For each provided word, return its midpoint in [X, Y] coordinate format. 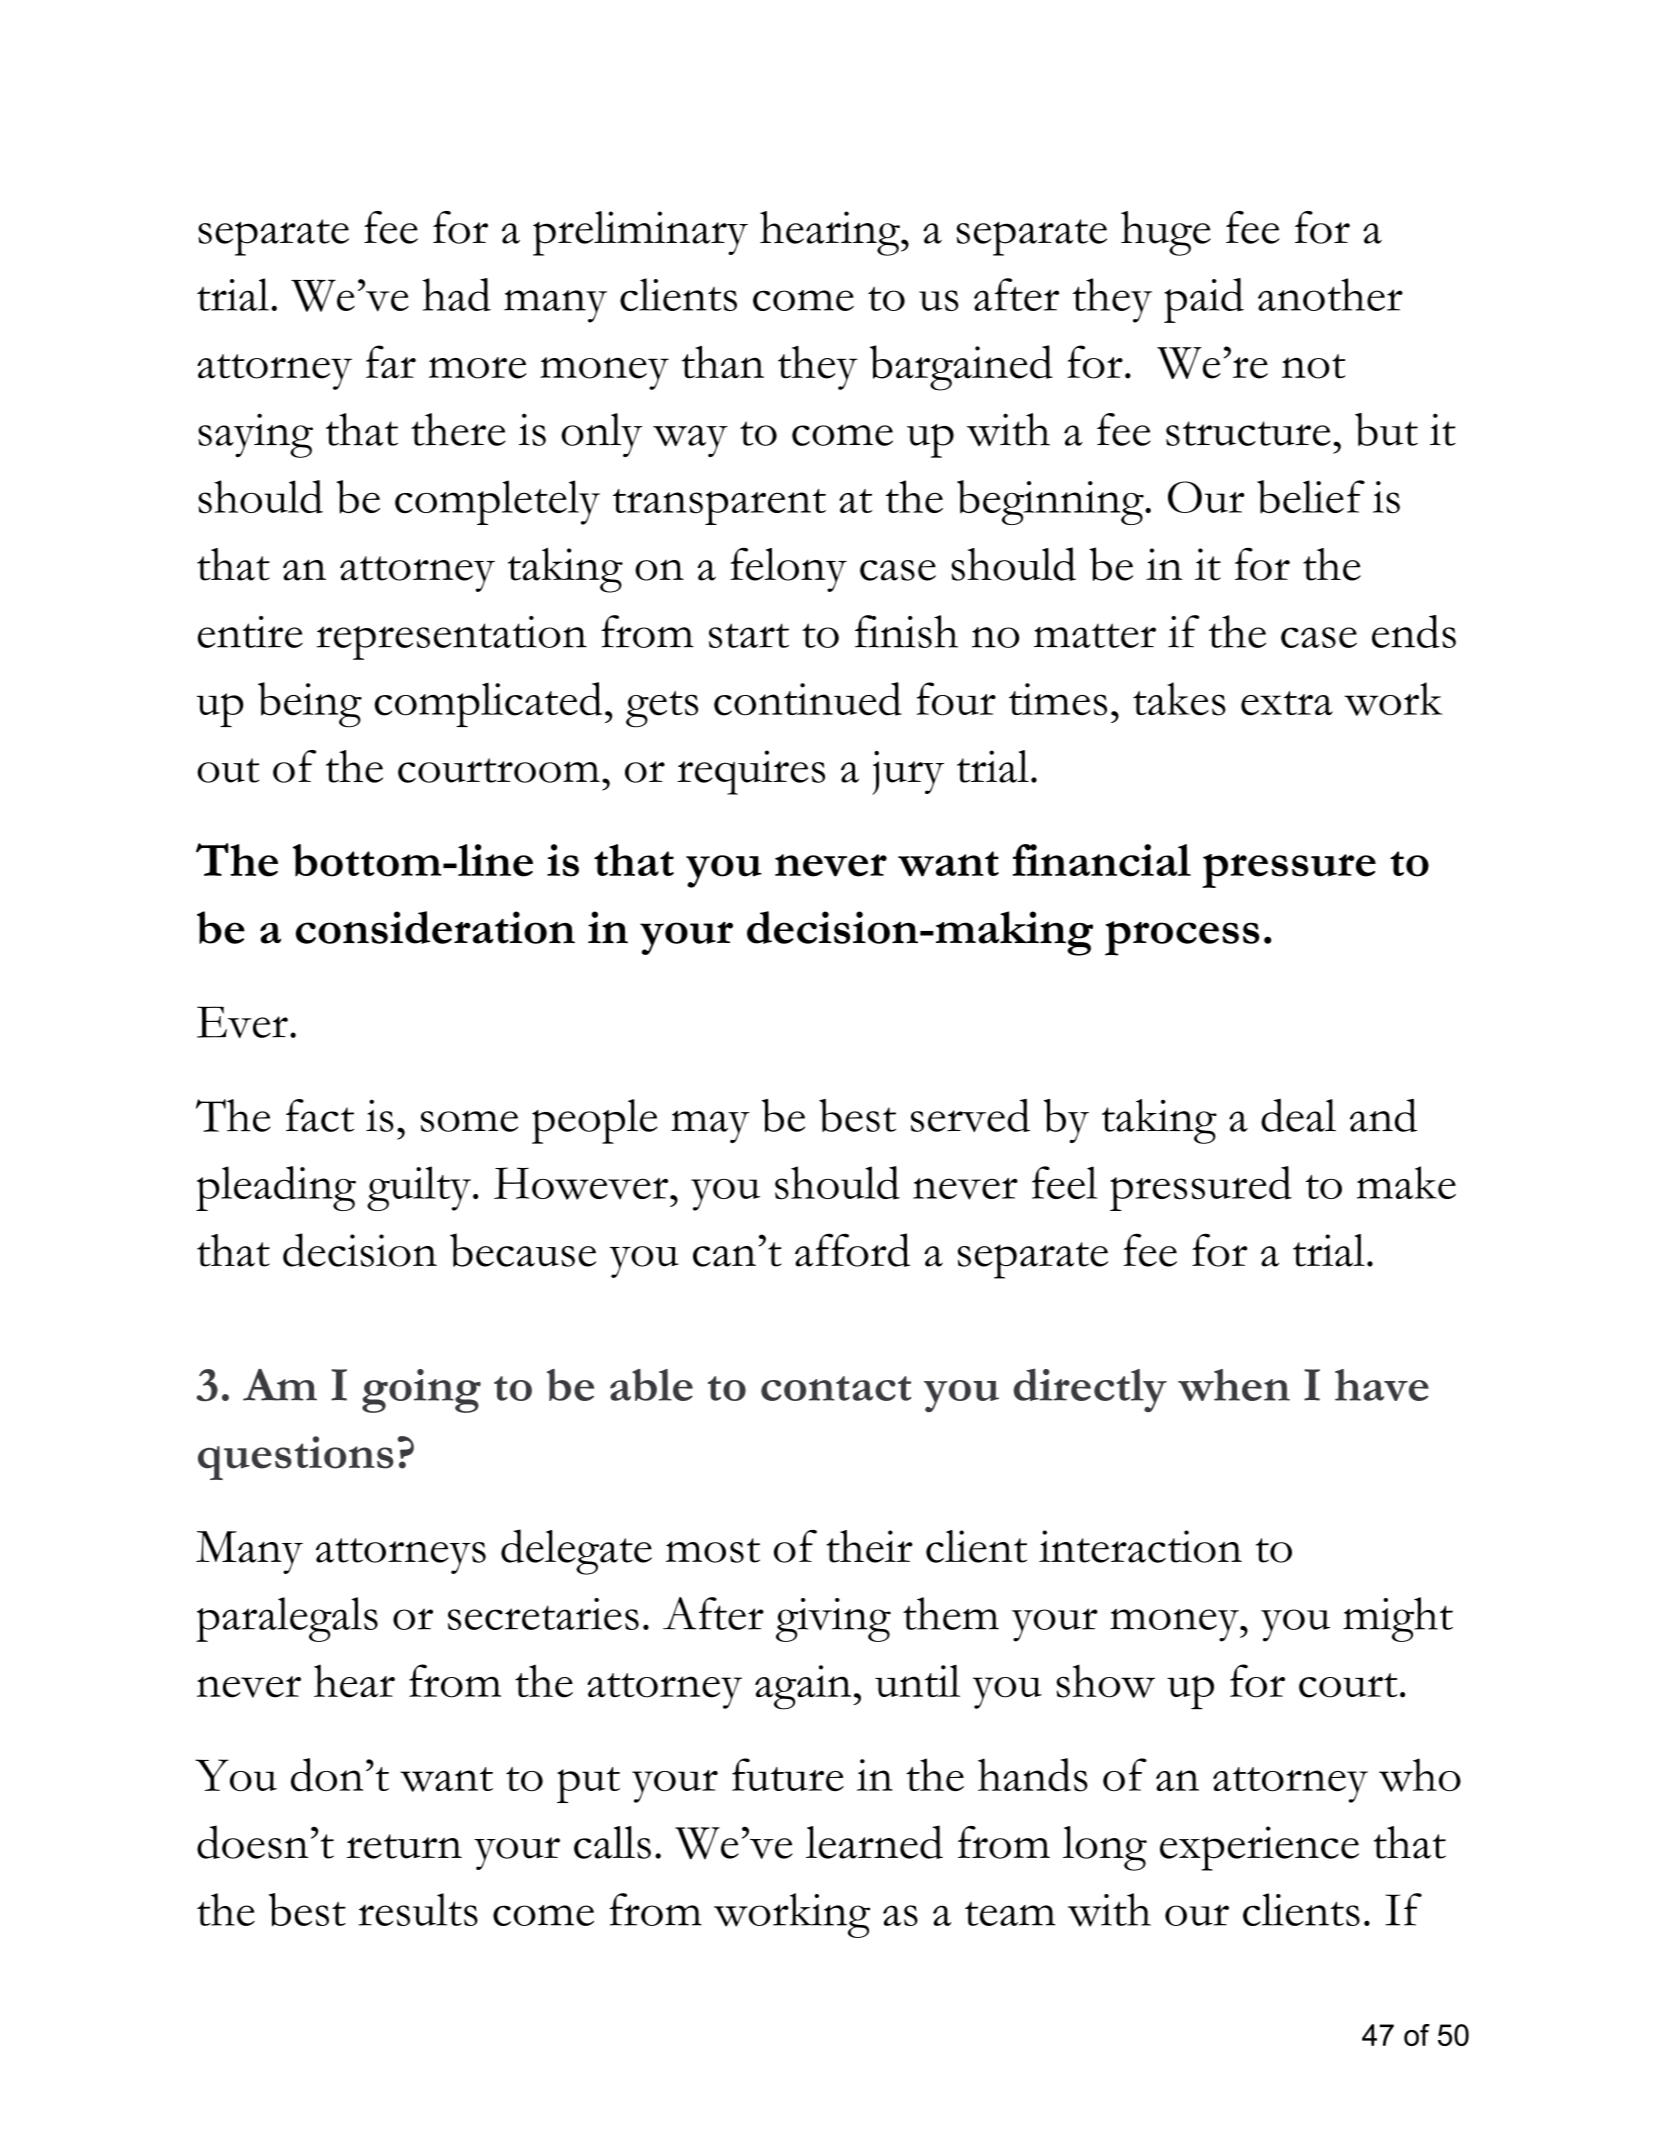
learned [874, 1842]
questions [296, 1458]
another [1330, 294]
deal [1298, 1115]
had [456, 294]
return [404, 1846]
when [1234, 1385]
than [723, 362]
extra [1287, 703]
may [710, 1126]
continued [808, 699]
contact [836, 1388]
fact [320, 1115]
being [310, 705]
